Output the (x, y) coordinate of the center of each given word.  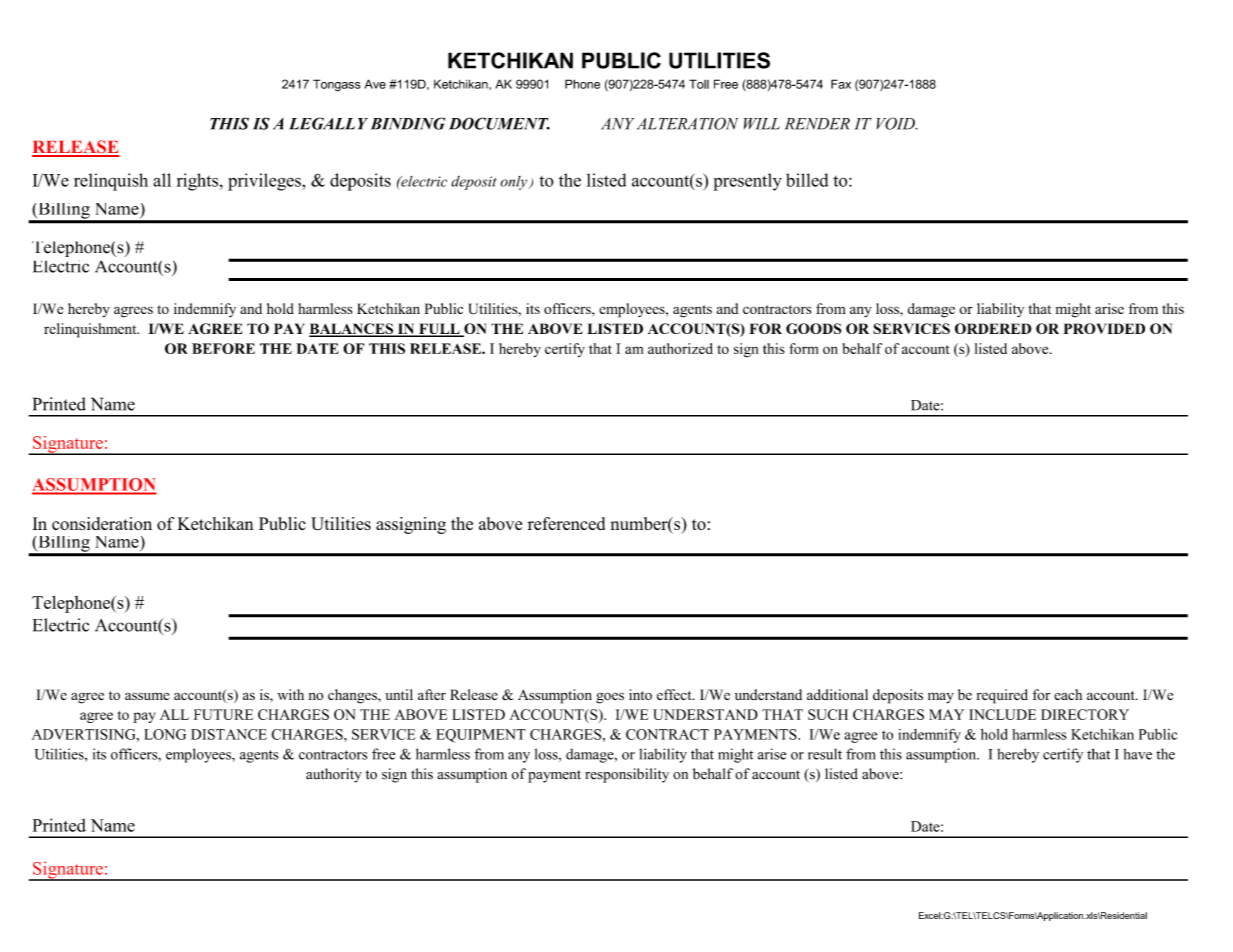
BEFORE (223, 348)
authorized (680, 348)
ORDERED (993, 328)
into (640, 694)
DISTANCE (229, 734)
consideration (102, 524)
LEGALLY (328, 123)
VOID (897, 123)
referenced (566, 523)
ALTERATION (687, 123)
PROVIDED (1104, 328)
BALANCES (352, 330)
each (1068, 694)
